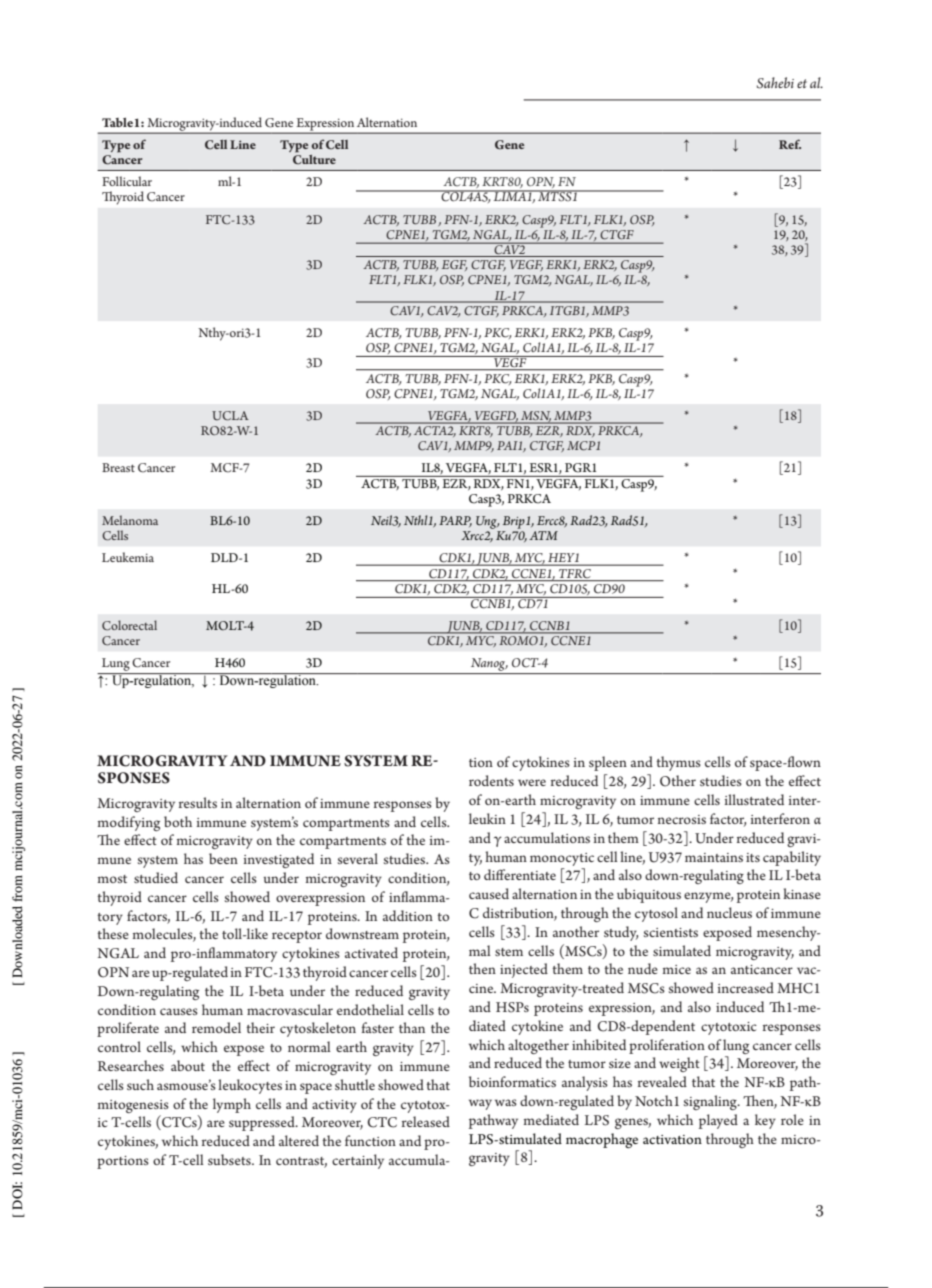 The image size is (932, 1288). What do you see at coordinates (232, 1105) in the screenshot?
I see `lymph` at bounding box center [232, 1105].
